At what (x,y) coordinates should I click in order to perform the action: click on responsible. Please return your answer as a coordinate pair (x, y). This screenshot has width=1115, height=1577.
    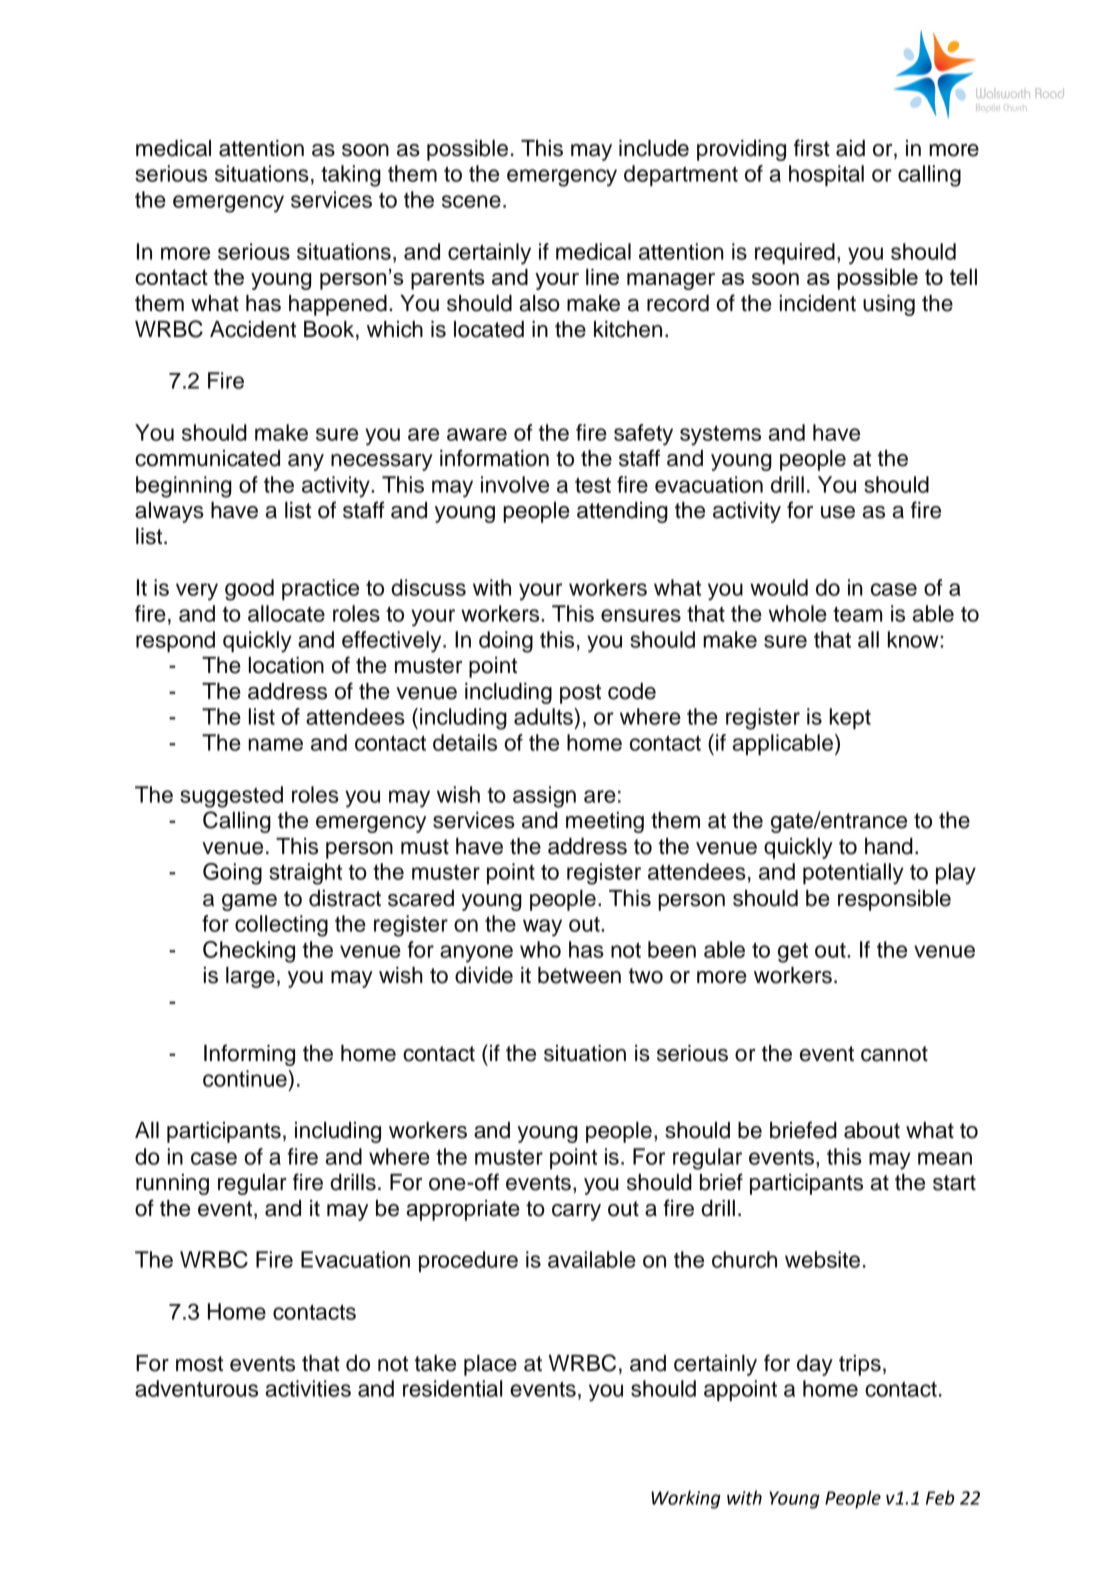
    Looking at the image, I should click on (894, 900).
